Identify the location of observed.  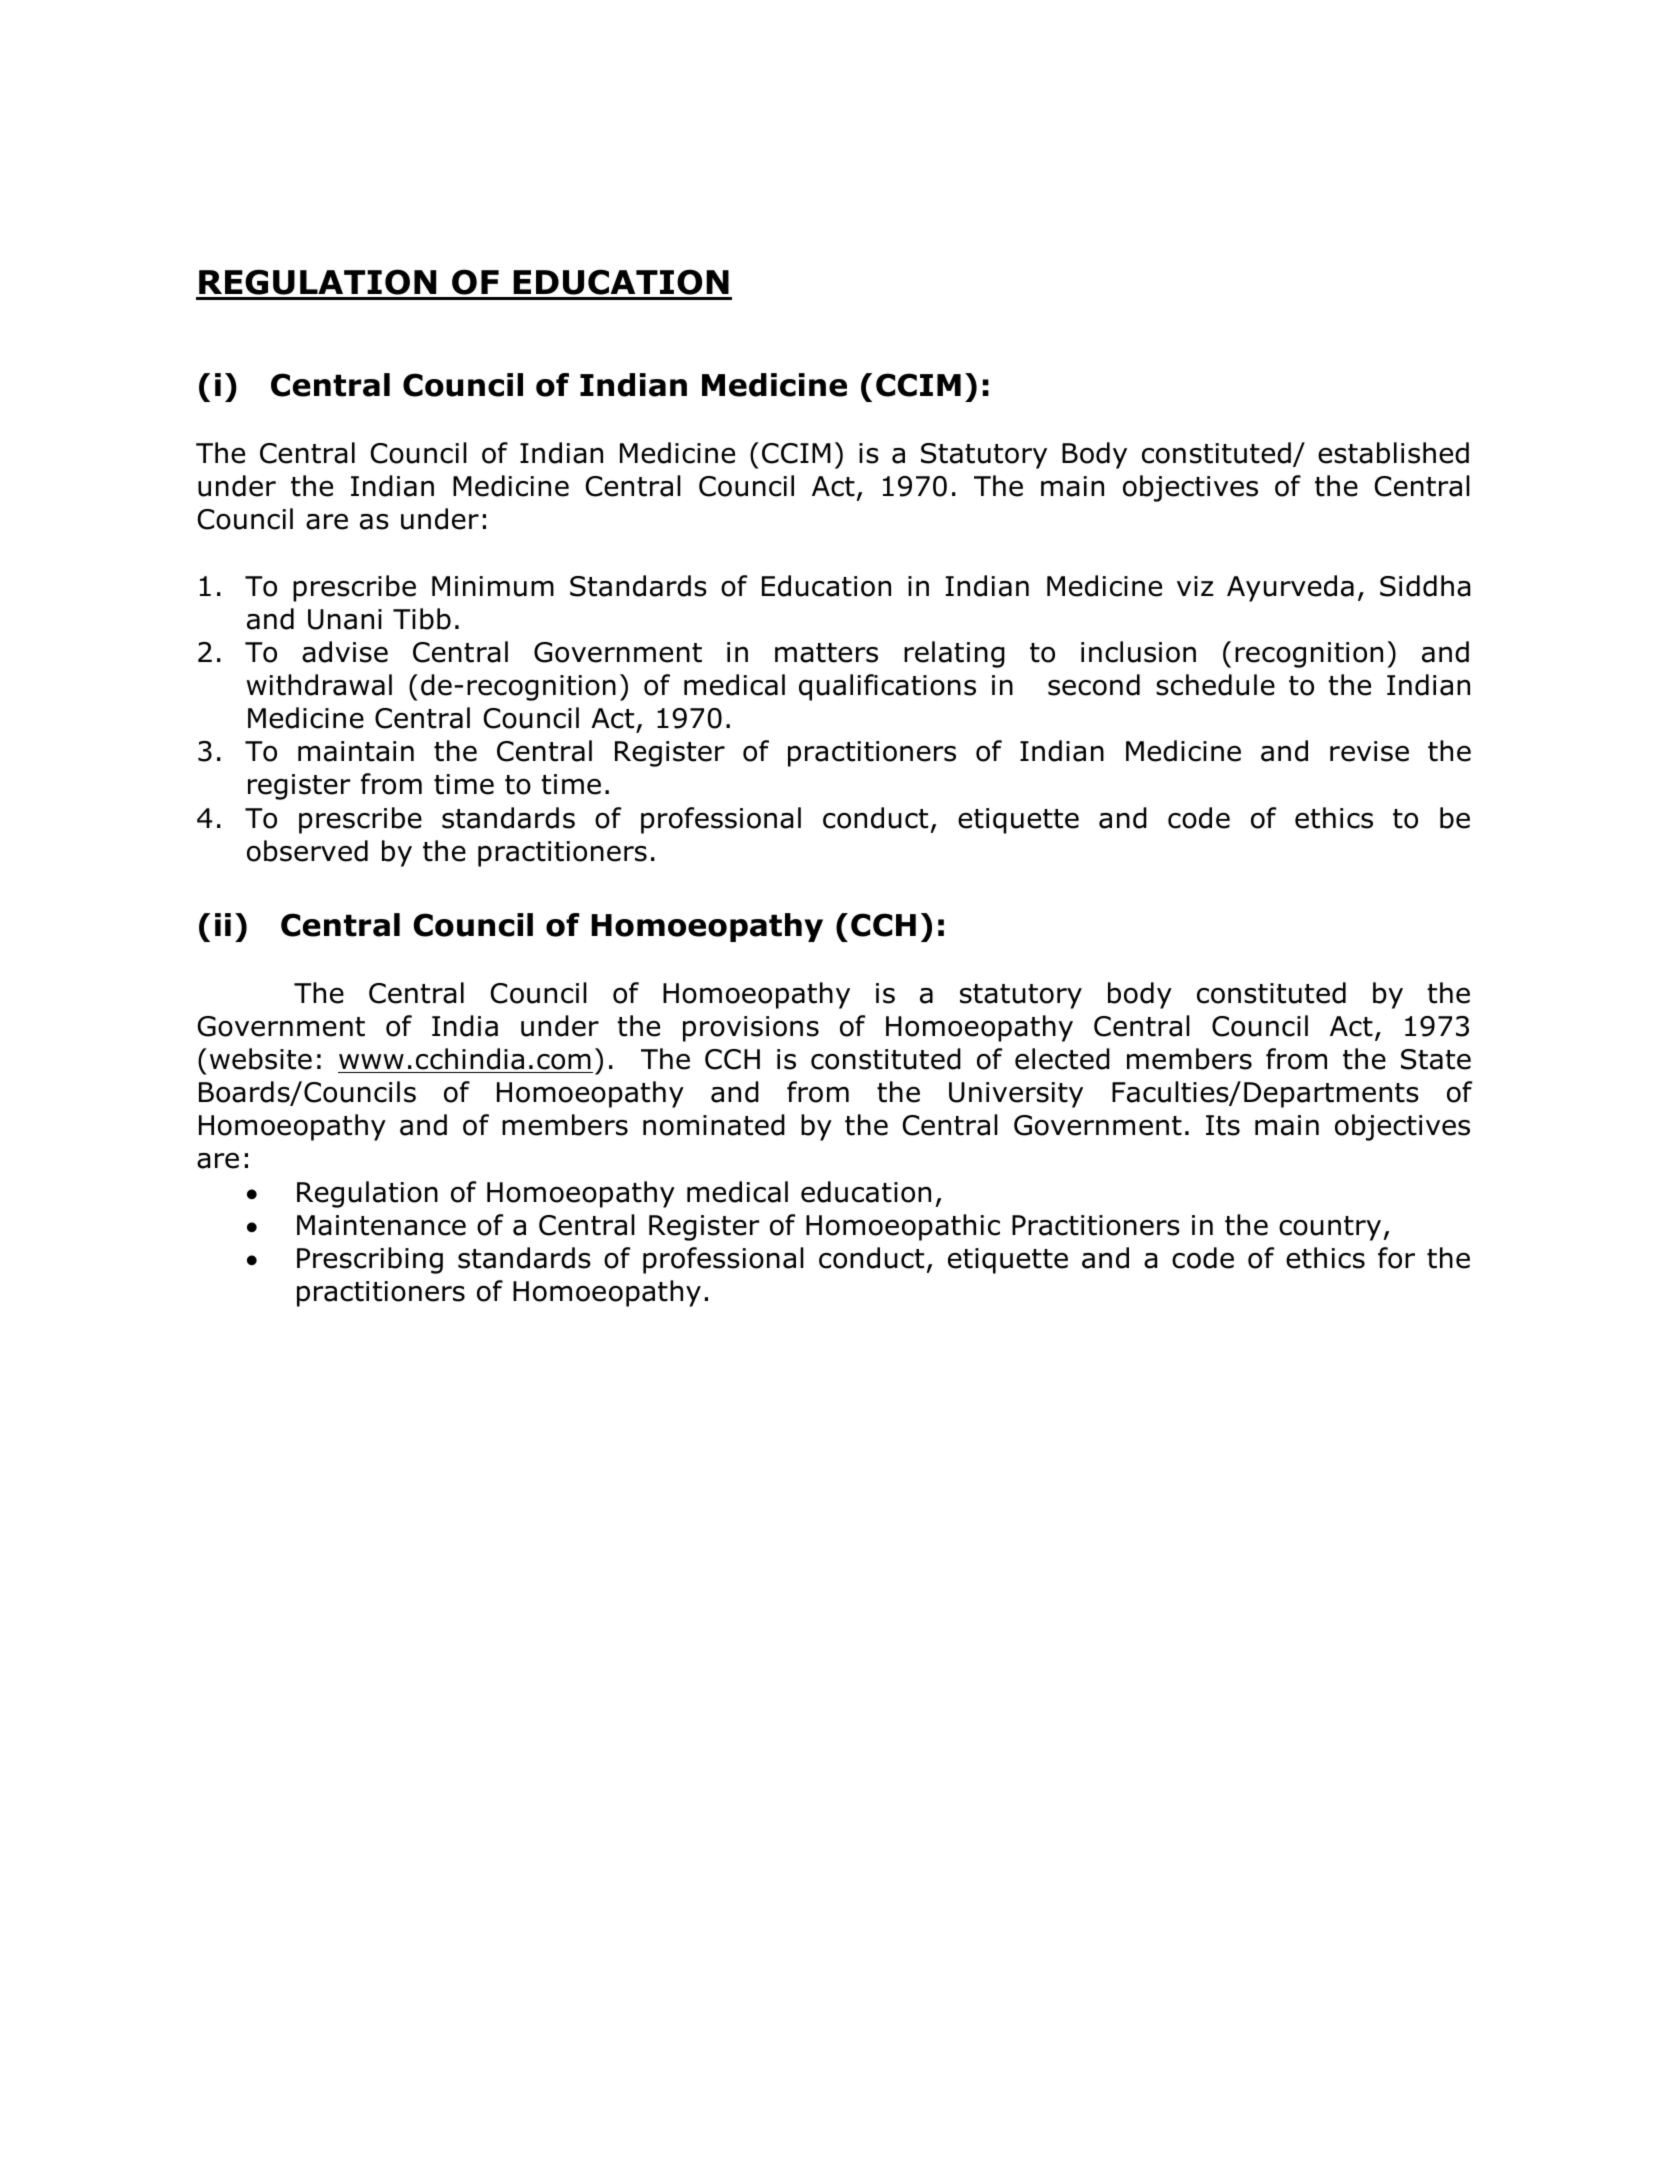
(307, 851).
